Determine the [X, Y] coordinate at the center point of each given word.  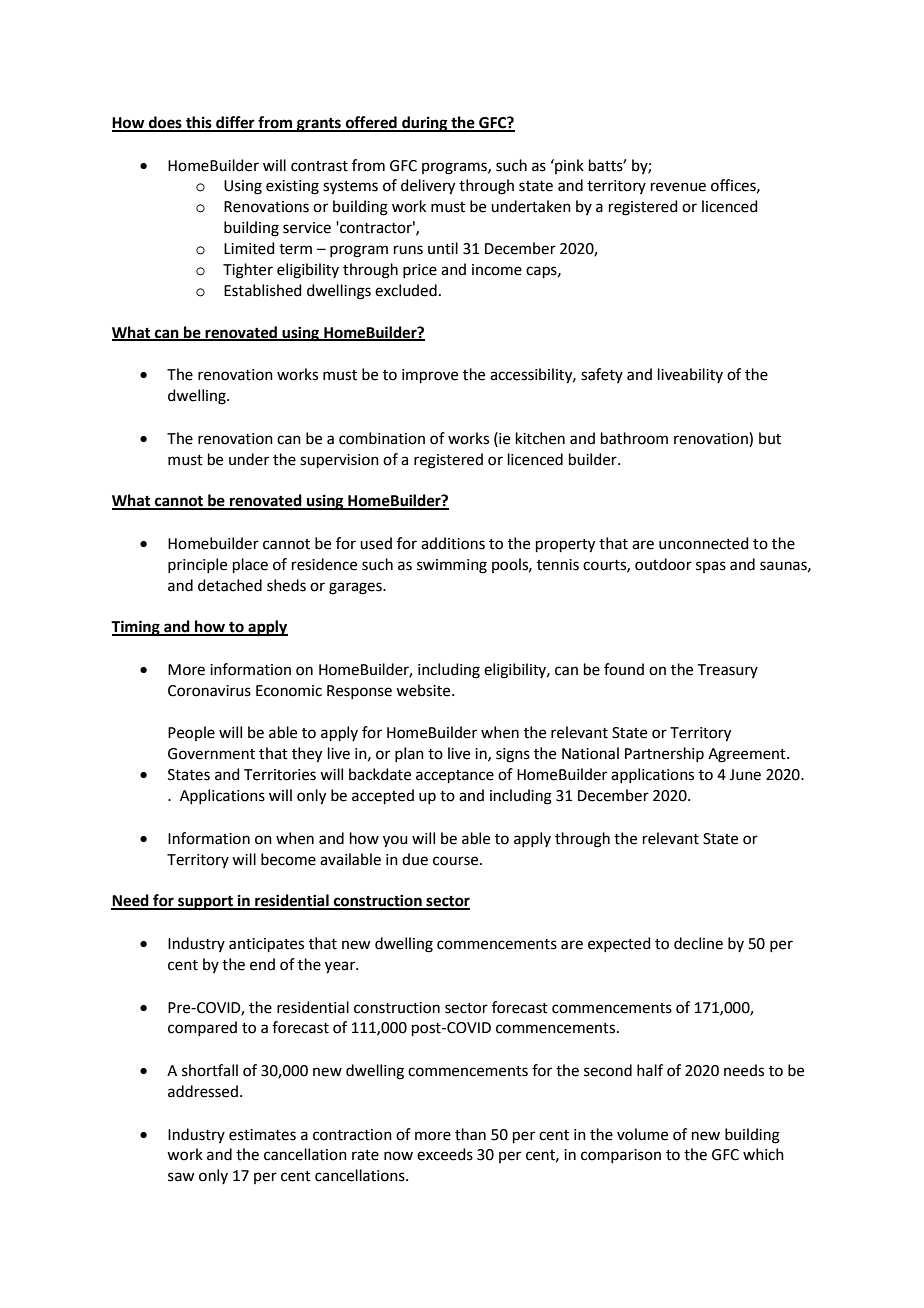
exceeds [445, 1154]
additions [453, 543]
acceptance [455, 776]
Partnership [664, 754]
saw [181, 1177]
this [199, 123]
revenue [678, 187]
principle [197, 565]
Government [211, 754]
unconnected [704, 543]
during [425, 124]
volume [642, 1134]
